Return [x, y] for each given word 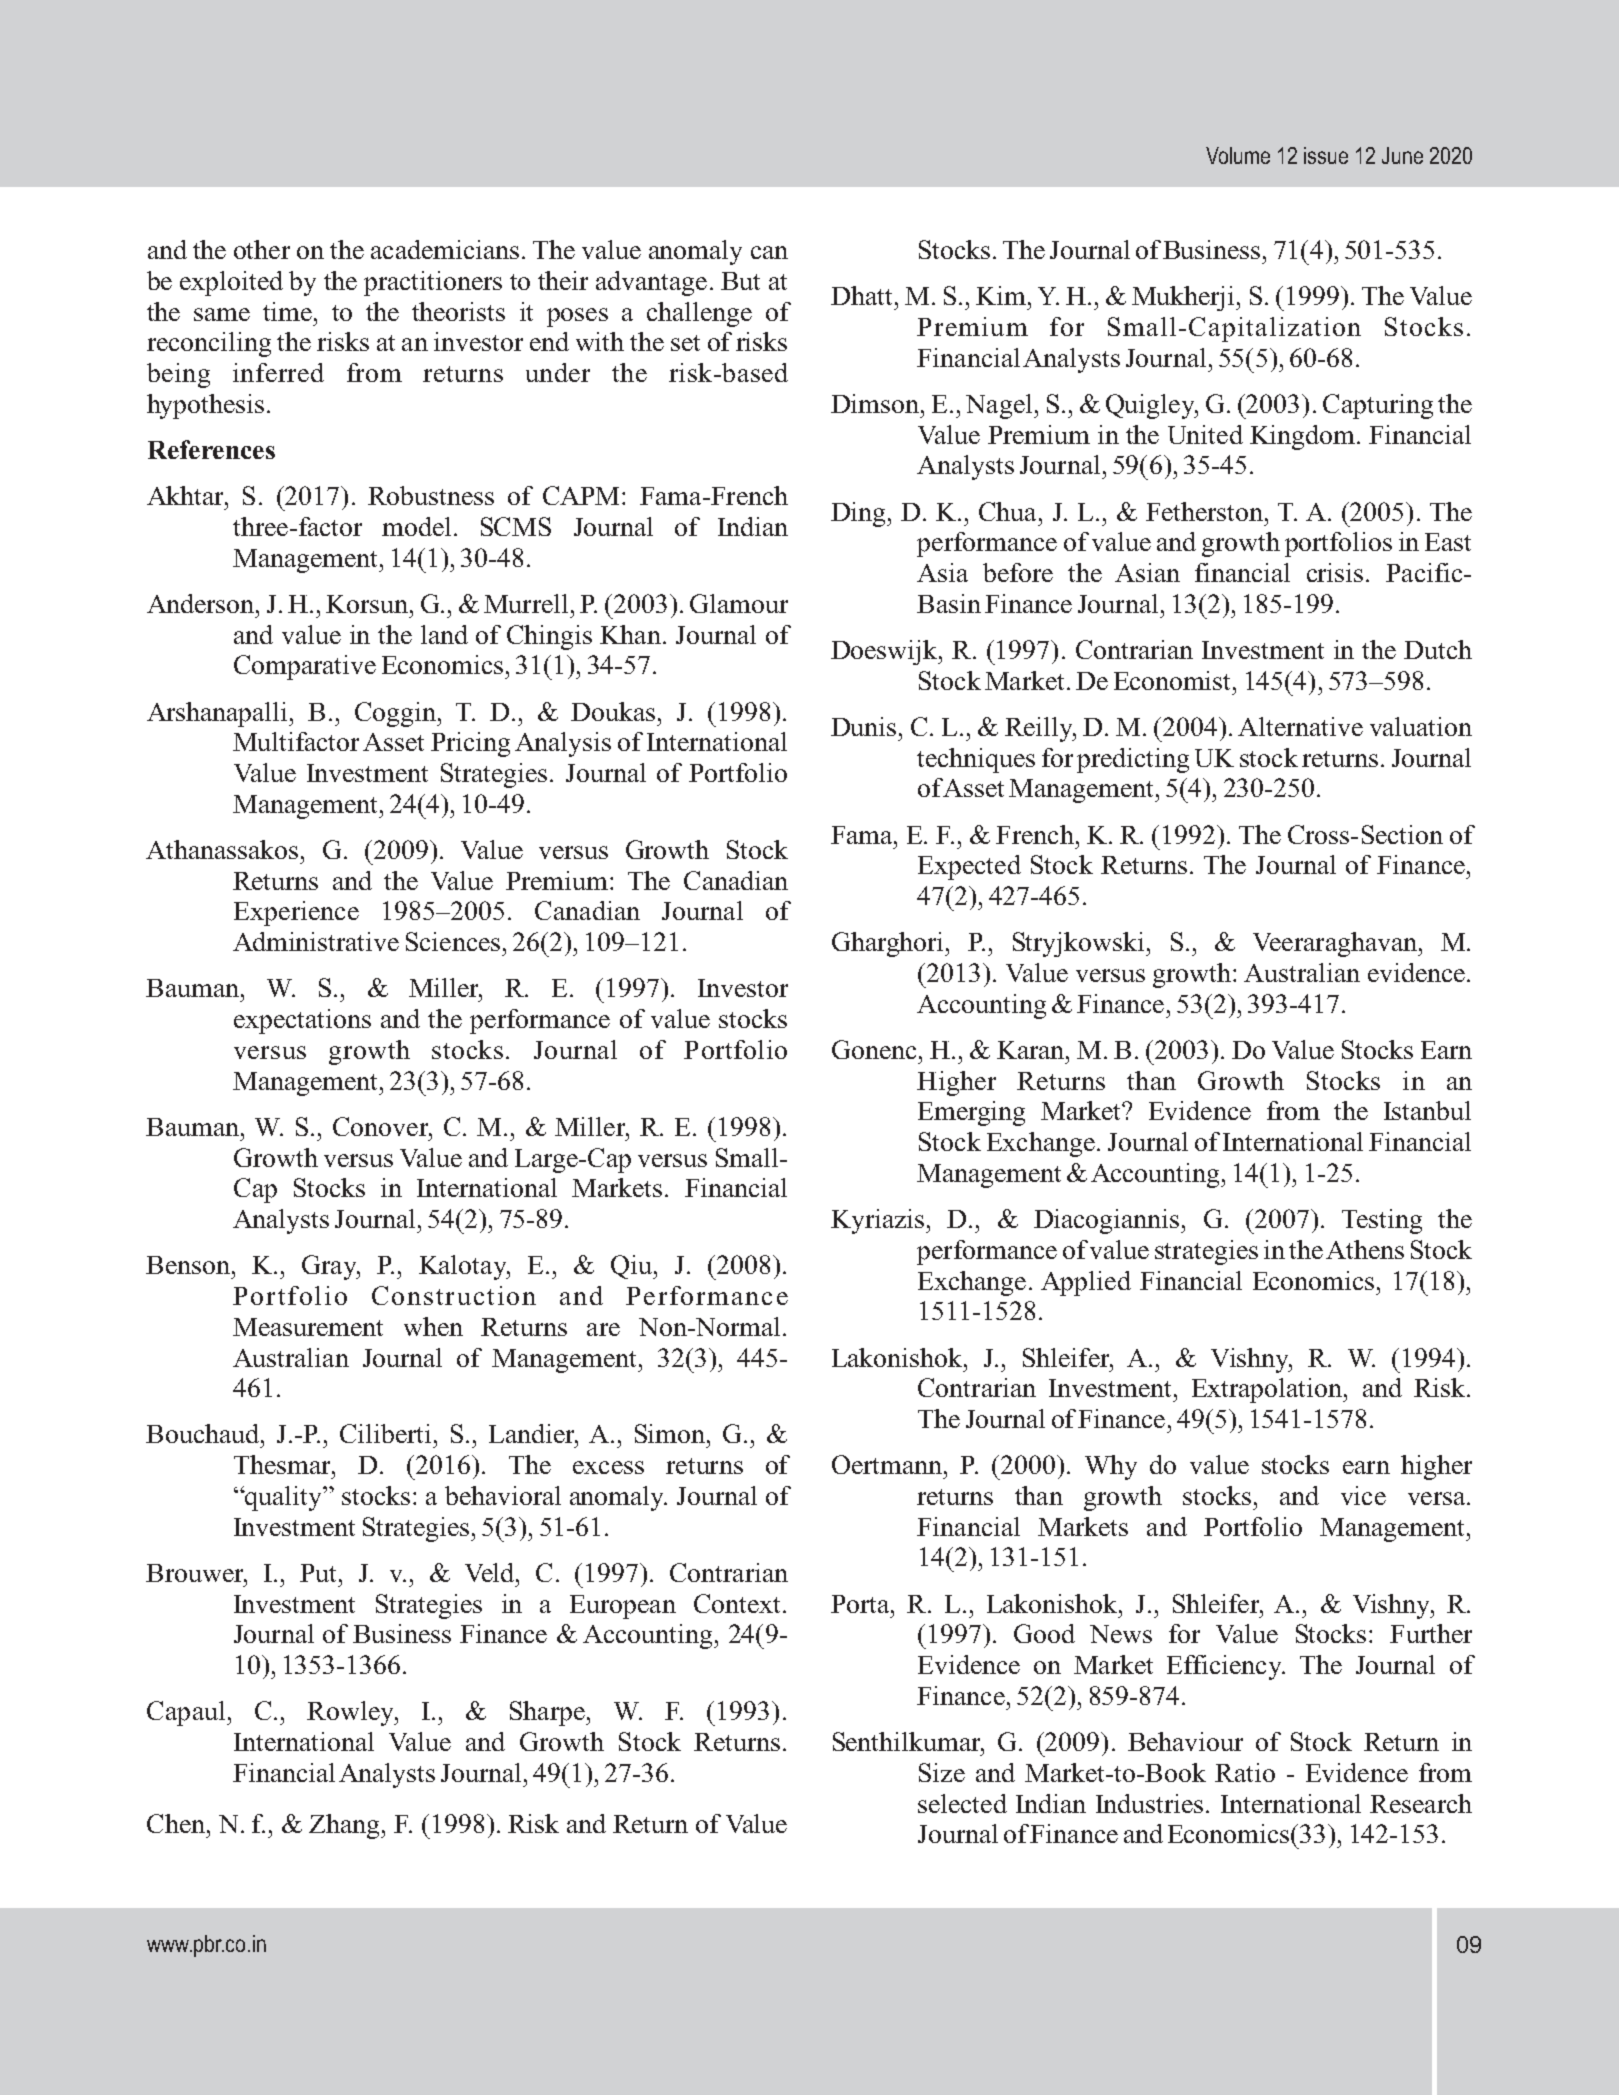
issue [1326, 155]
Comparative [305, 667]
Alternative [1300, 726]
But [740, 281]
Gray [330, 1267]
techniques [976, 760]
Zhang [345, 1826]
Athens [1365, 1249]
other [262, 249]
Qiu [632, 1267]
